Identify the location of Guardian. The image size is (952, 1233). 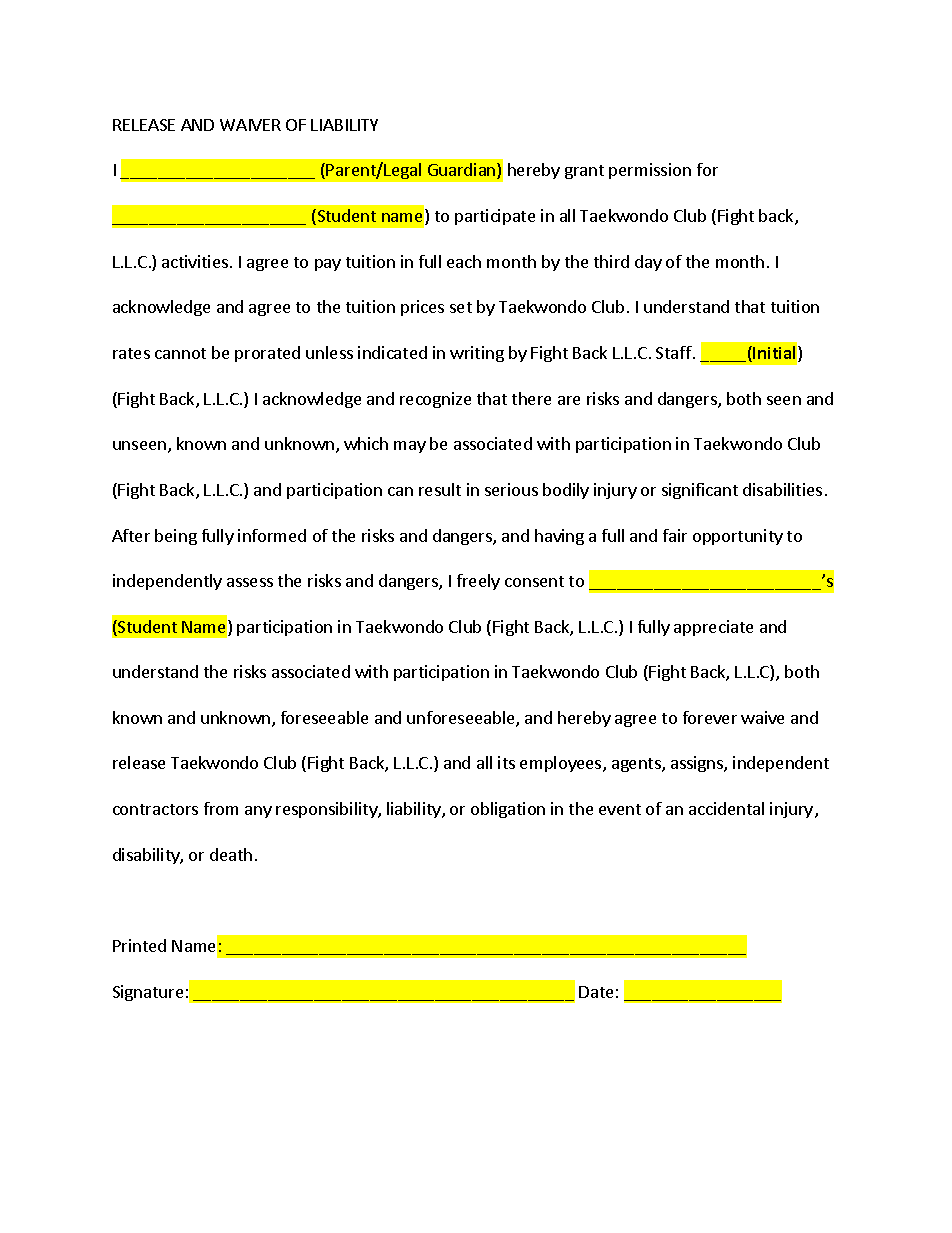
(463, 171).
